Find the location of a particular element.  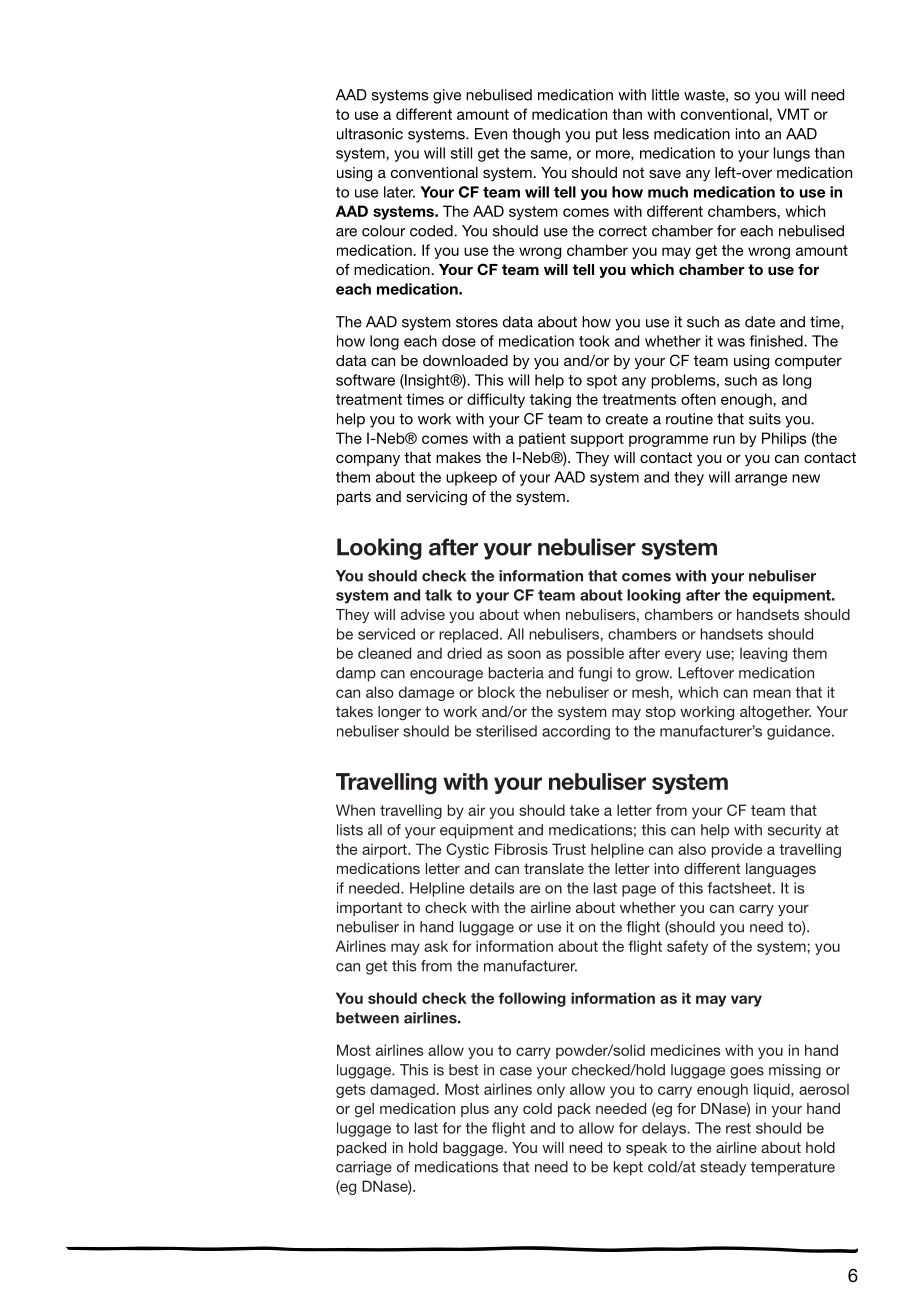

rest is located at coordinates (738, 1128).
